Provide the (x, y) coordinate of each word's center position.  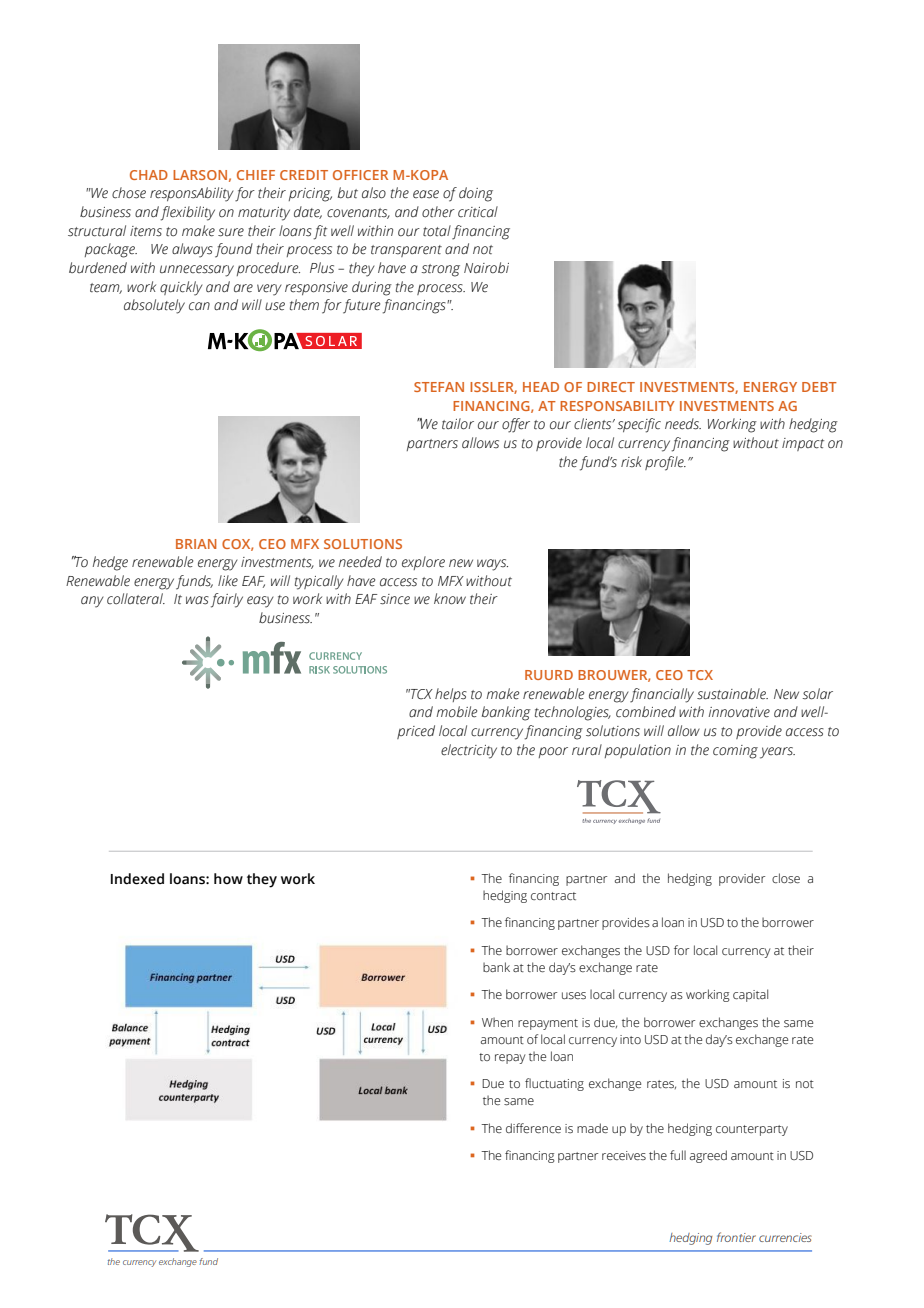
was (197, 600)
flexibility (188, 213)
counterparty (752, 1130)
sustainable (732, 694)
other (438, 212)
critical (478, 212)
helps (451, 695)
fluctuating (554, 1084)
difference (533, 1128)
